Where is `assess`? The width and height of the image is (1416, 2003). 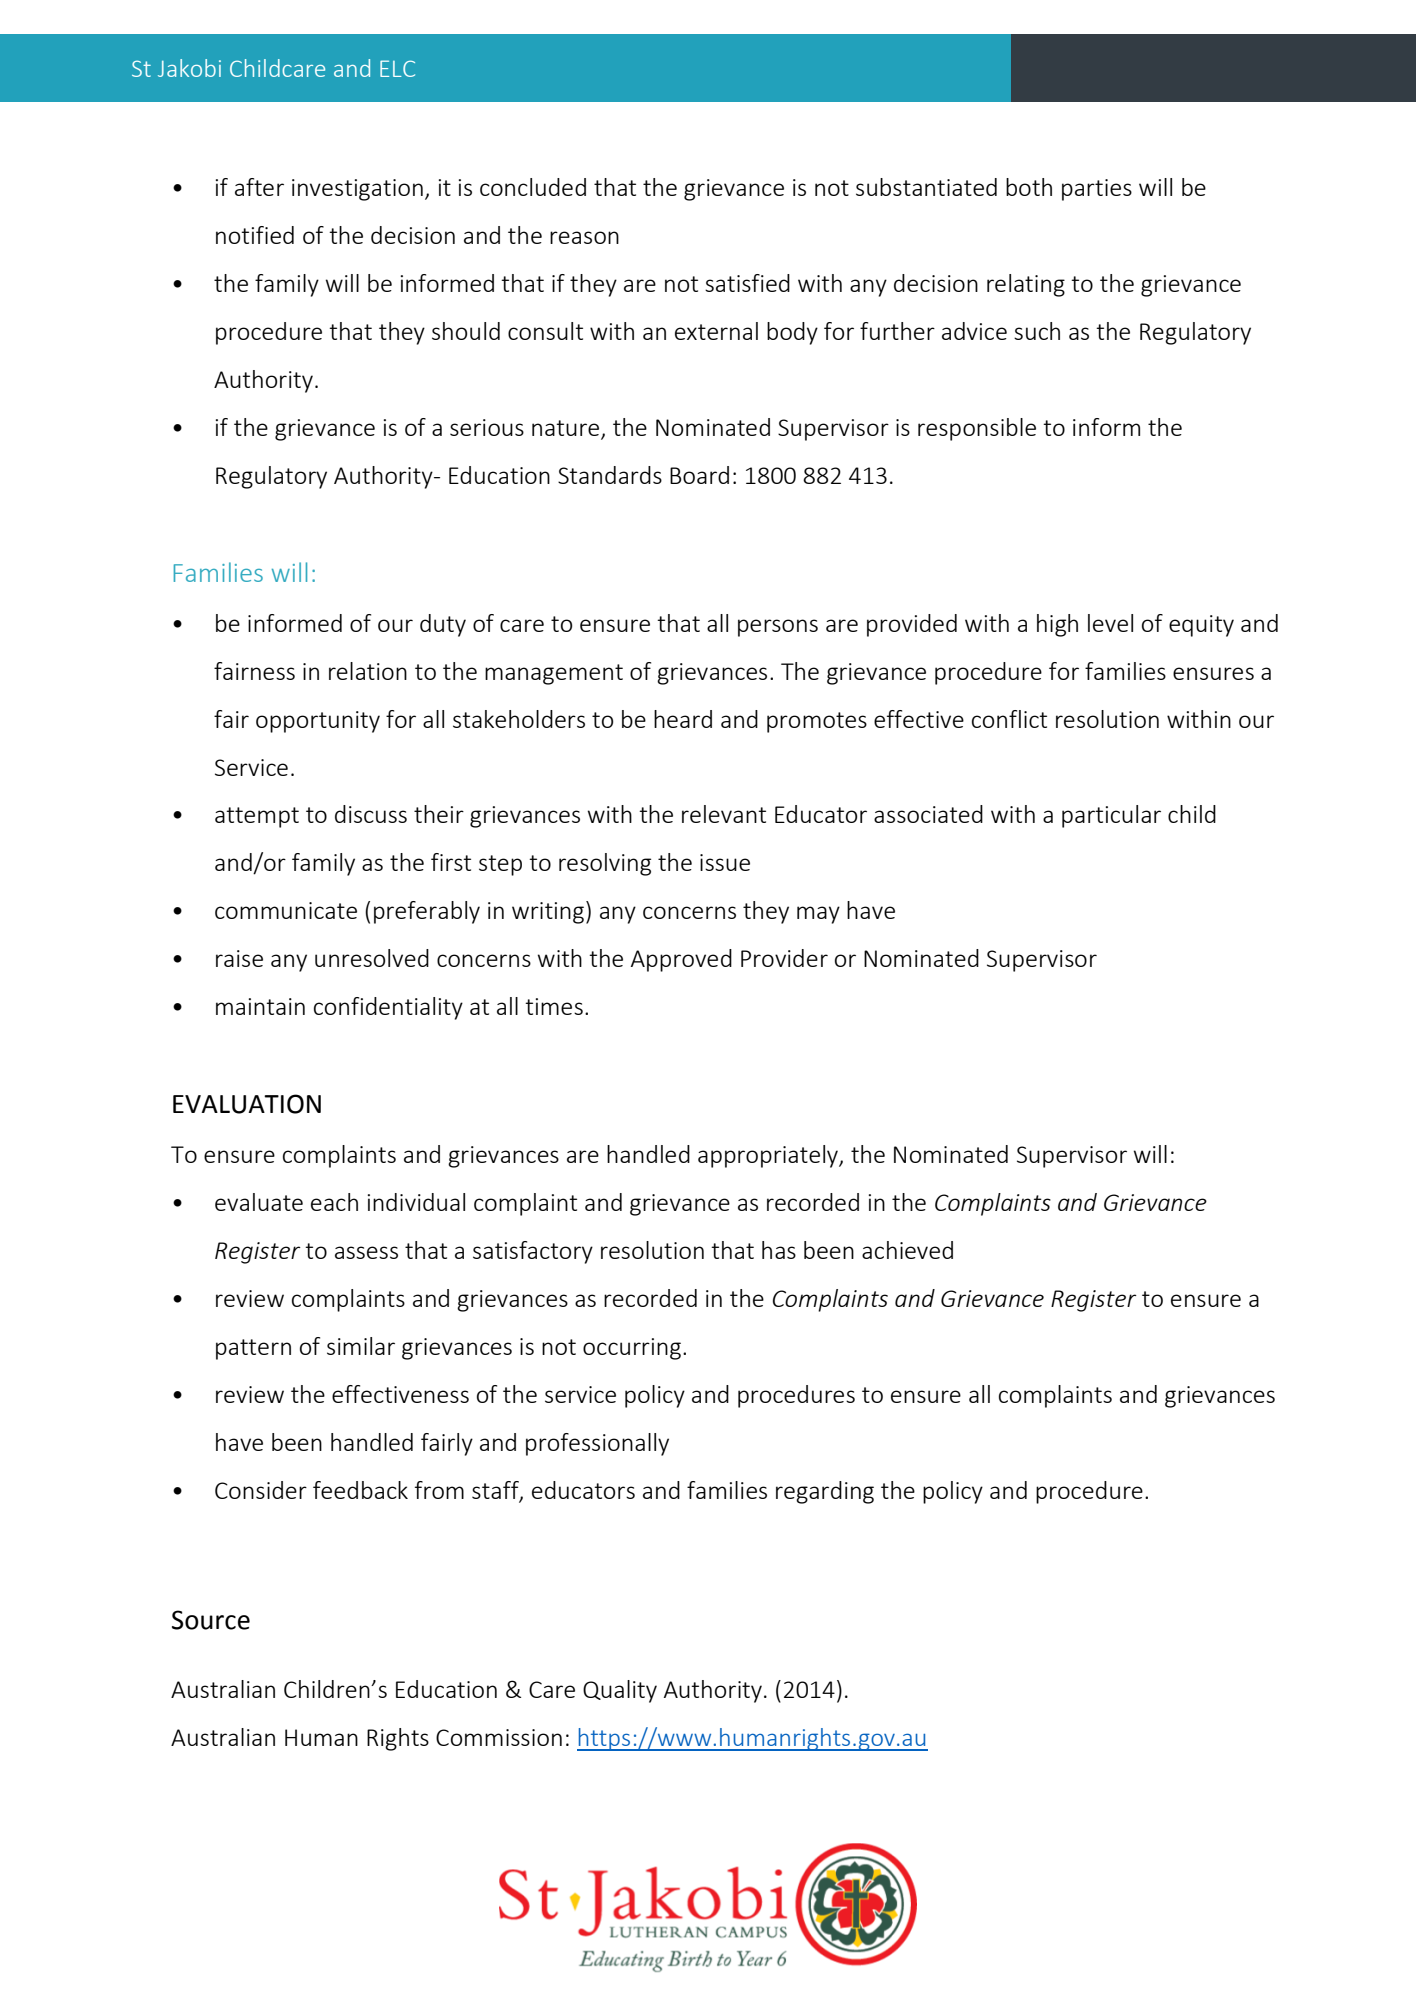
assess is located at coordinates (366, 1252).
